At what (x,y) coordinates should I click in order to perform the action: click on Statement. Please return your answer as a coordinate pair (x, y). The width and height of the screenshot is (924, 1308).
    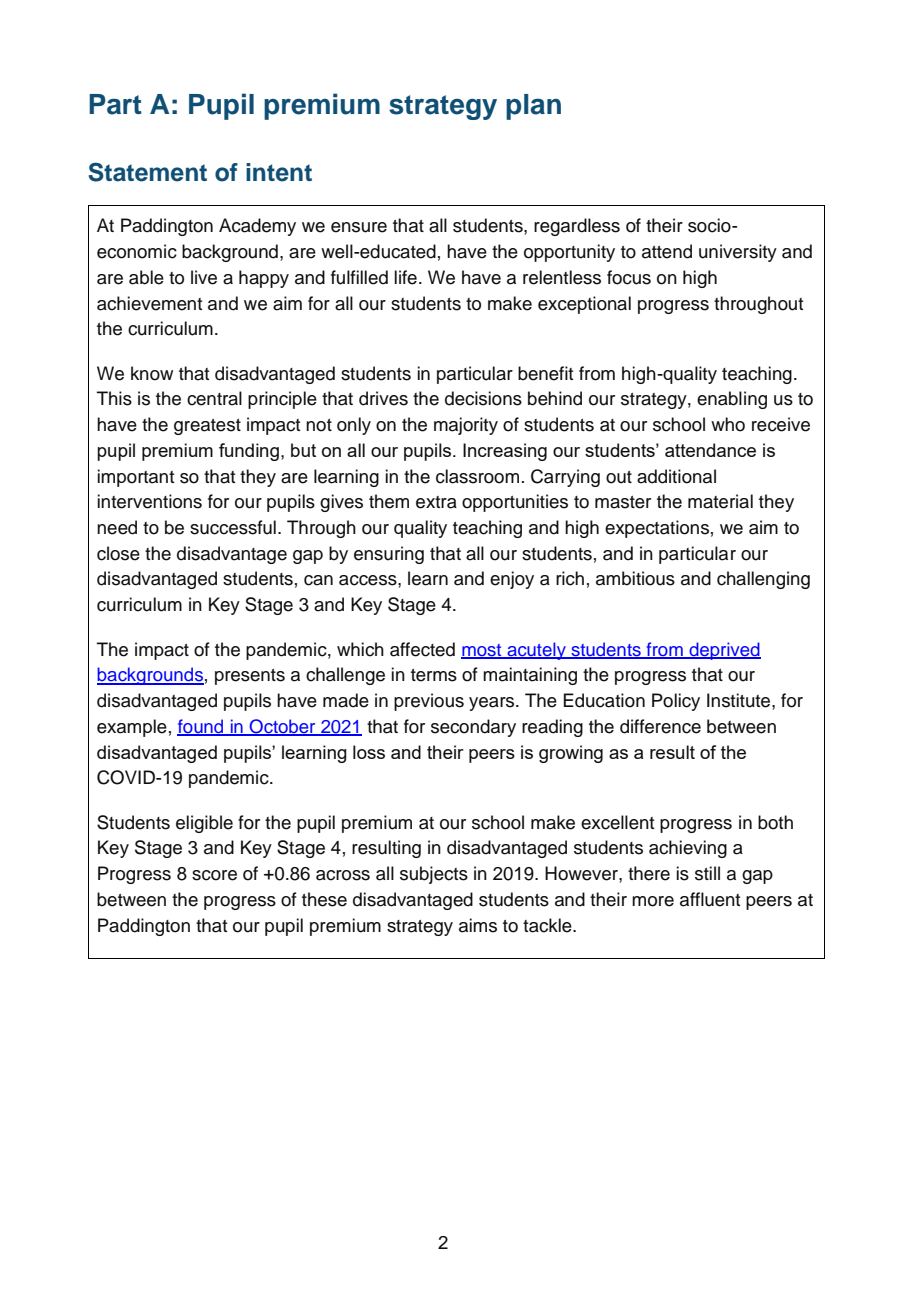
    Looking at the image, I should click on (147, 172).
